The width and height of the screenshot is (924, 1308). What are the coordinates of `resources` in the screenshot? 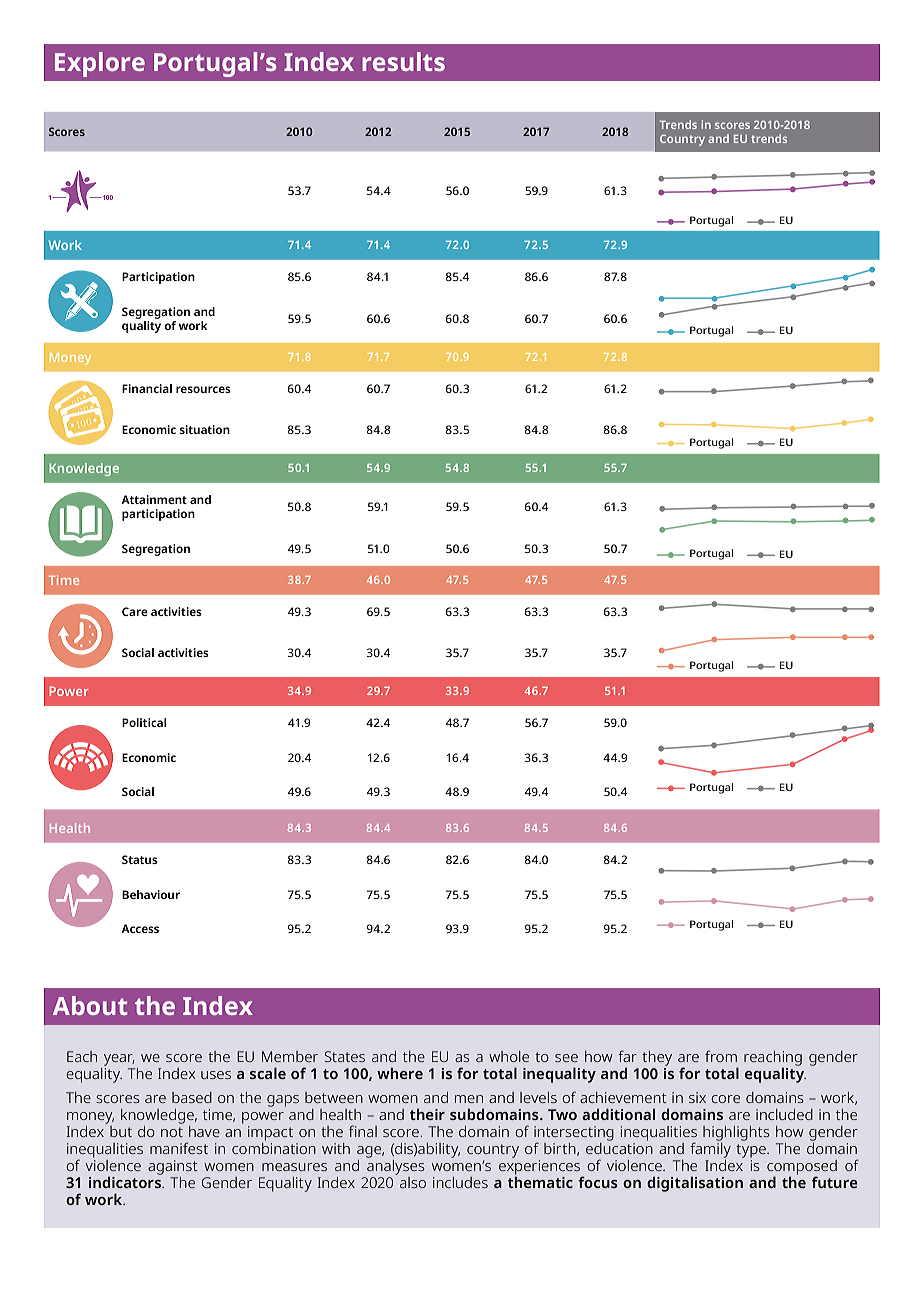 It's located at (203, 389).
